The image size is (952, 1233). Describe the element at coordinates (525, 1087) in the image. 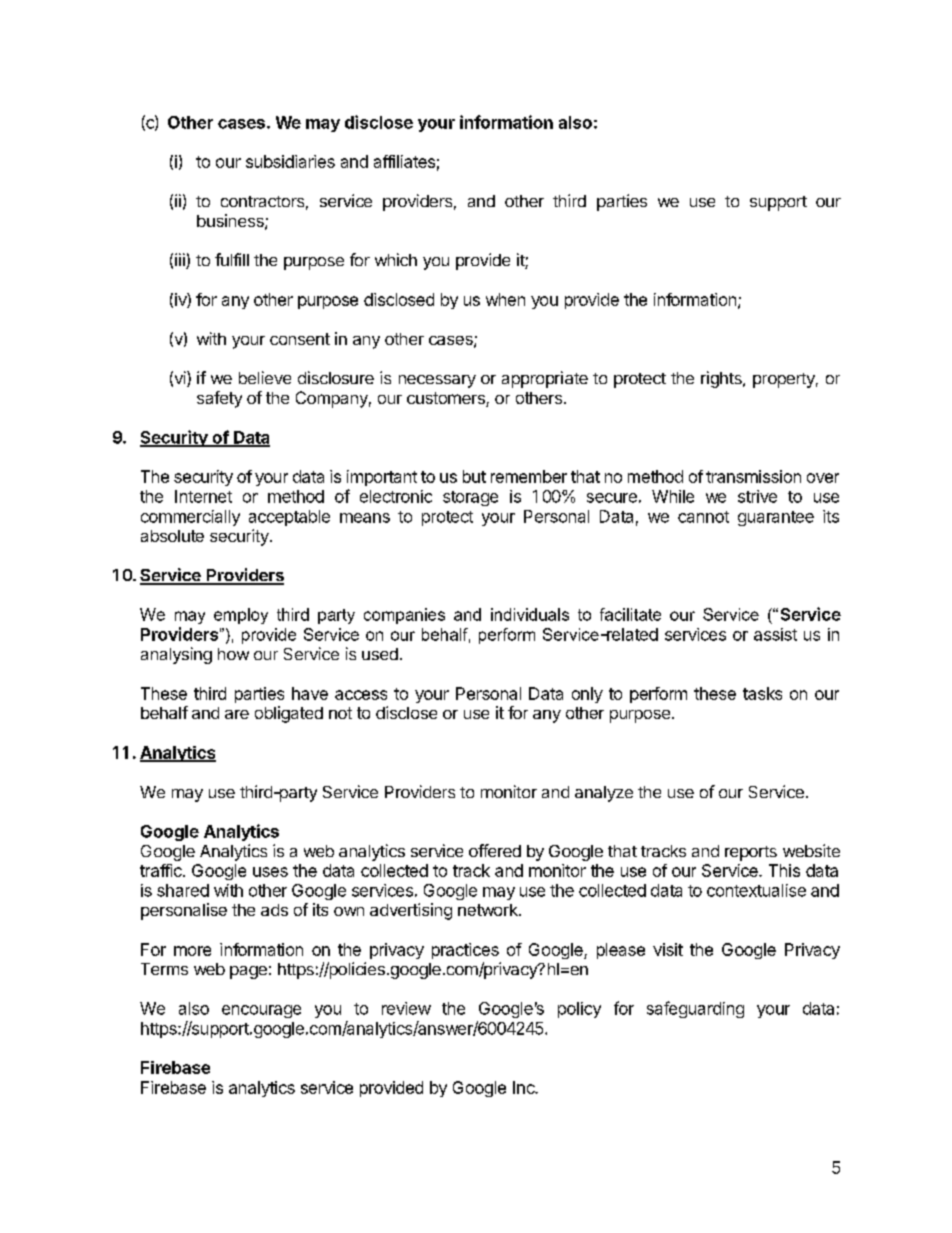

I see `Inc` at that location.
